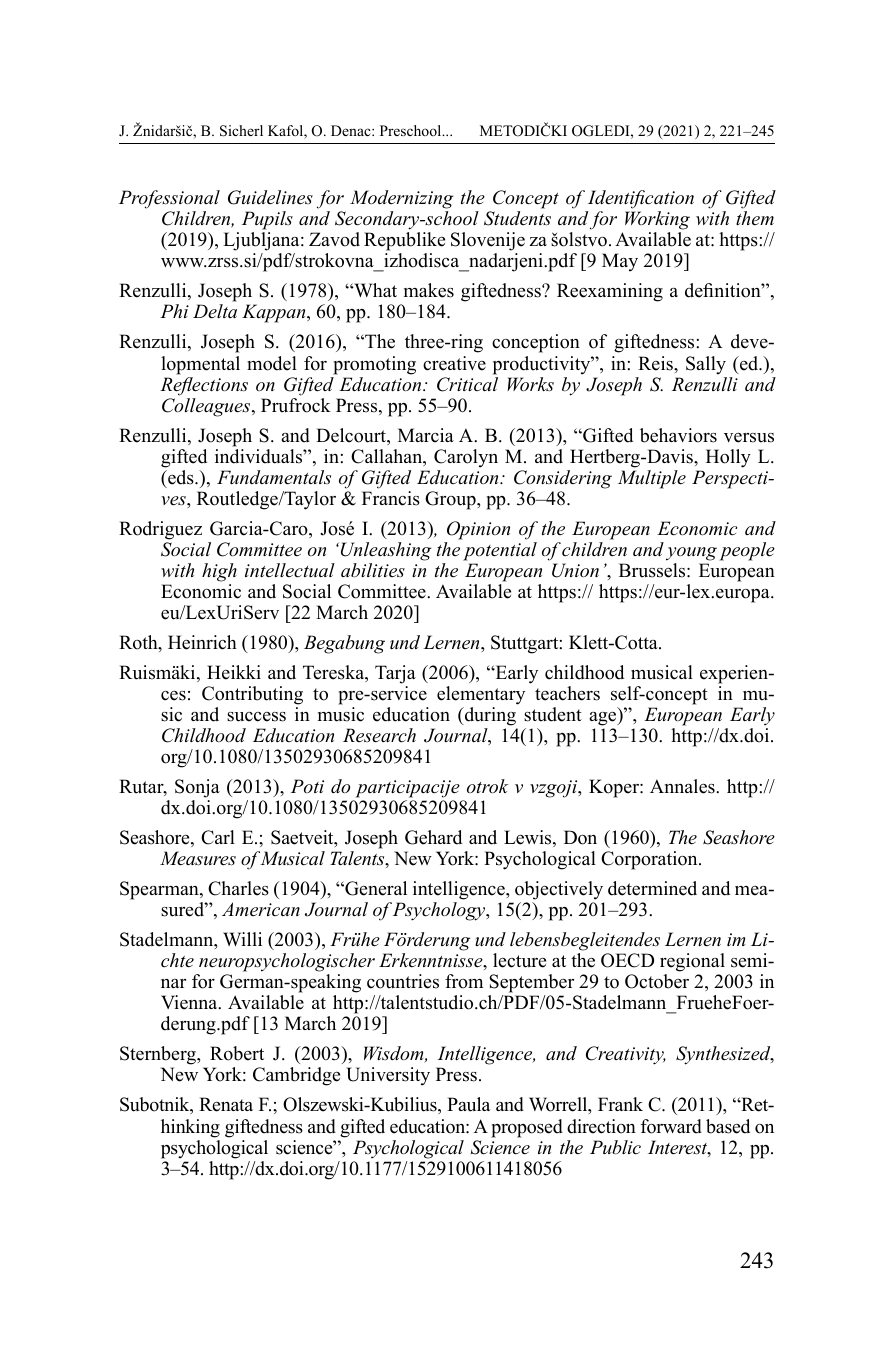  I want to click on Working, so click(657, 222).
